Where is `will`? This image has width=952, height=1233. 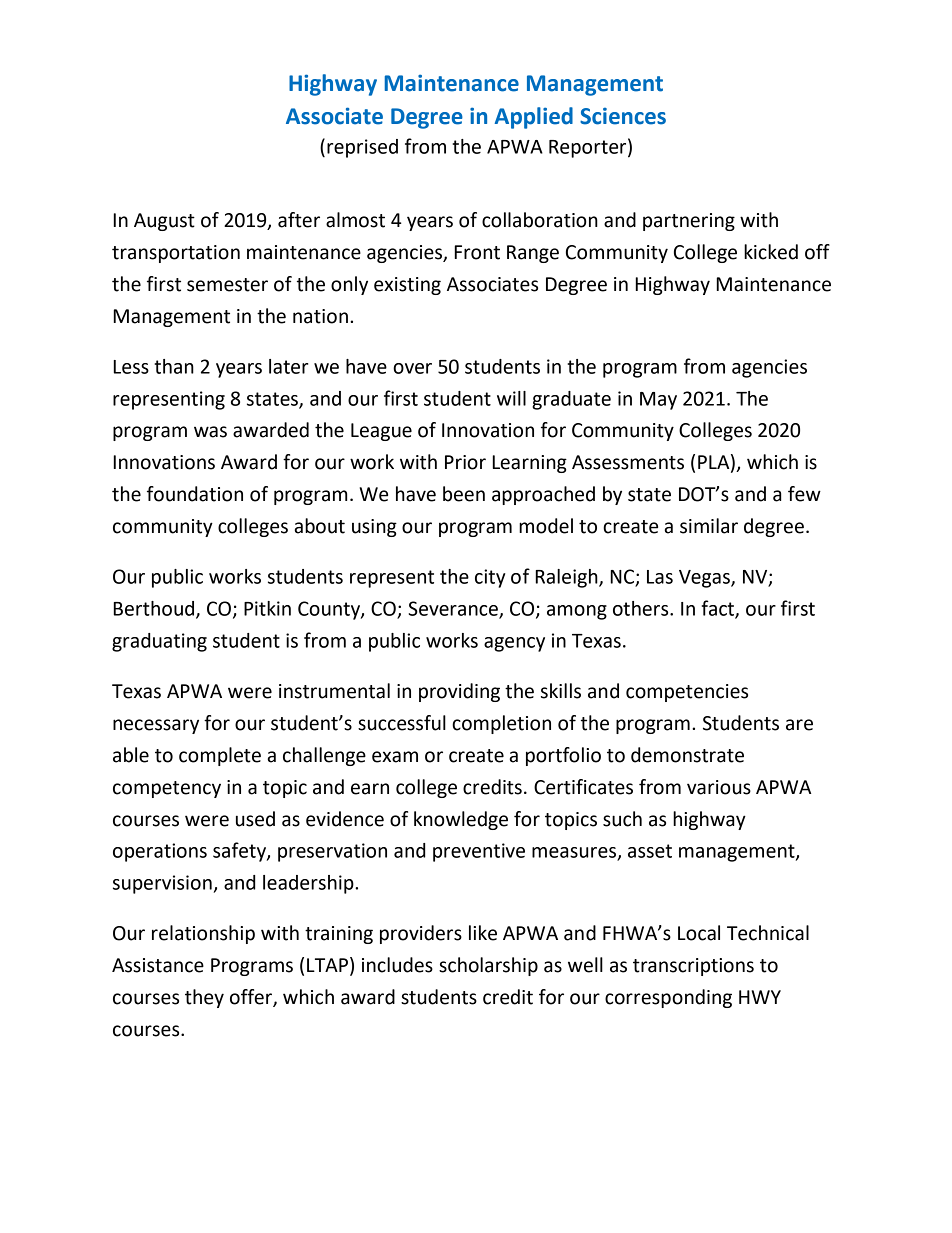
will is located at coordinates (511, 398).
